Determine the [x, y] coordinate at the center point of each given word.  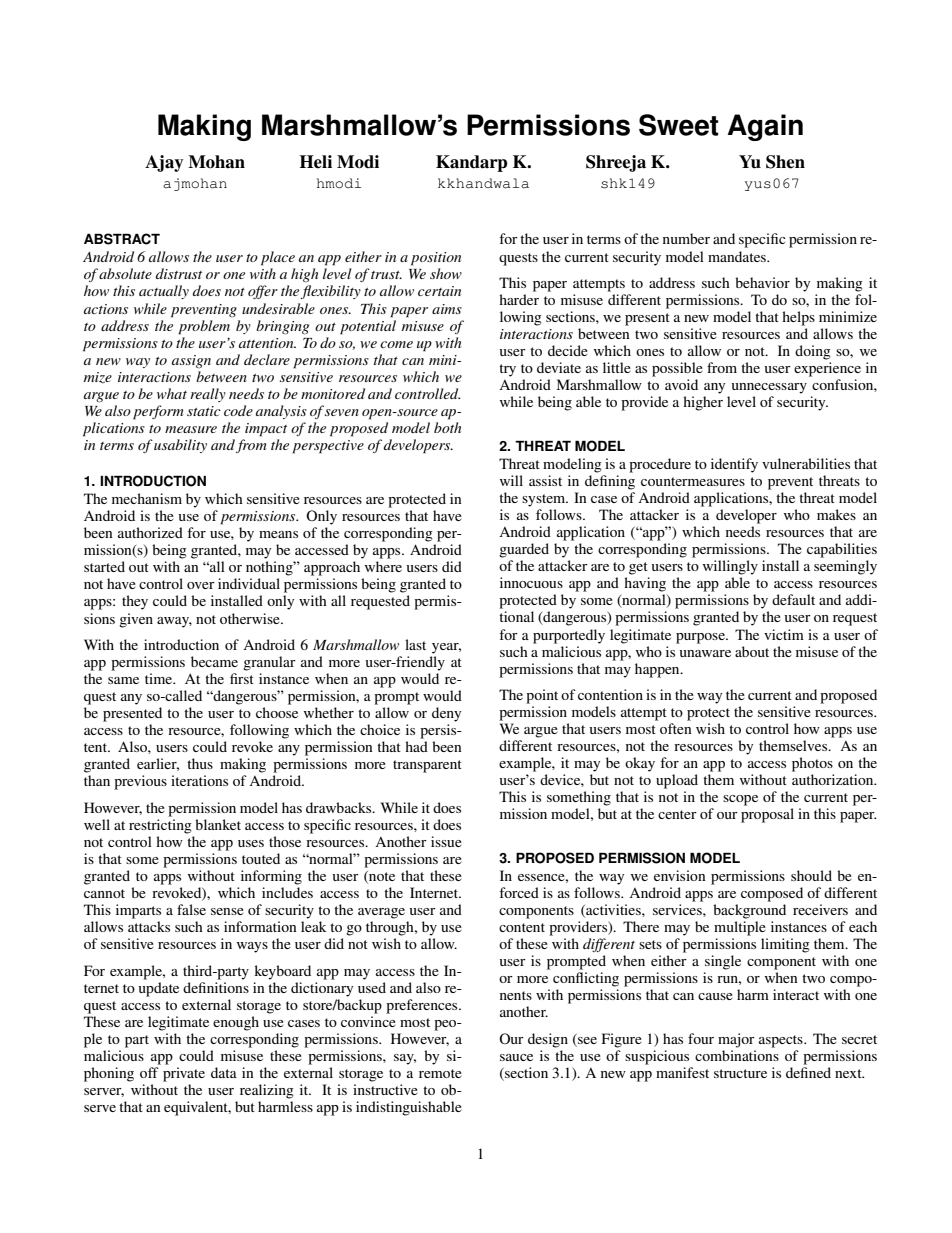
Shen [785, 162]
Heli [316, 162]
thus [200, 763]
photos [812, 764]
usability [180, 446]
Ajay [164, 163]
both [447, 427]
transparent [427, 766]
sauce [516, 1057]
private [184, 1074]
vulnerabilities [806, 463]
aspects [782, 1041]
